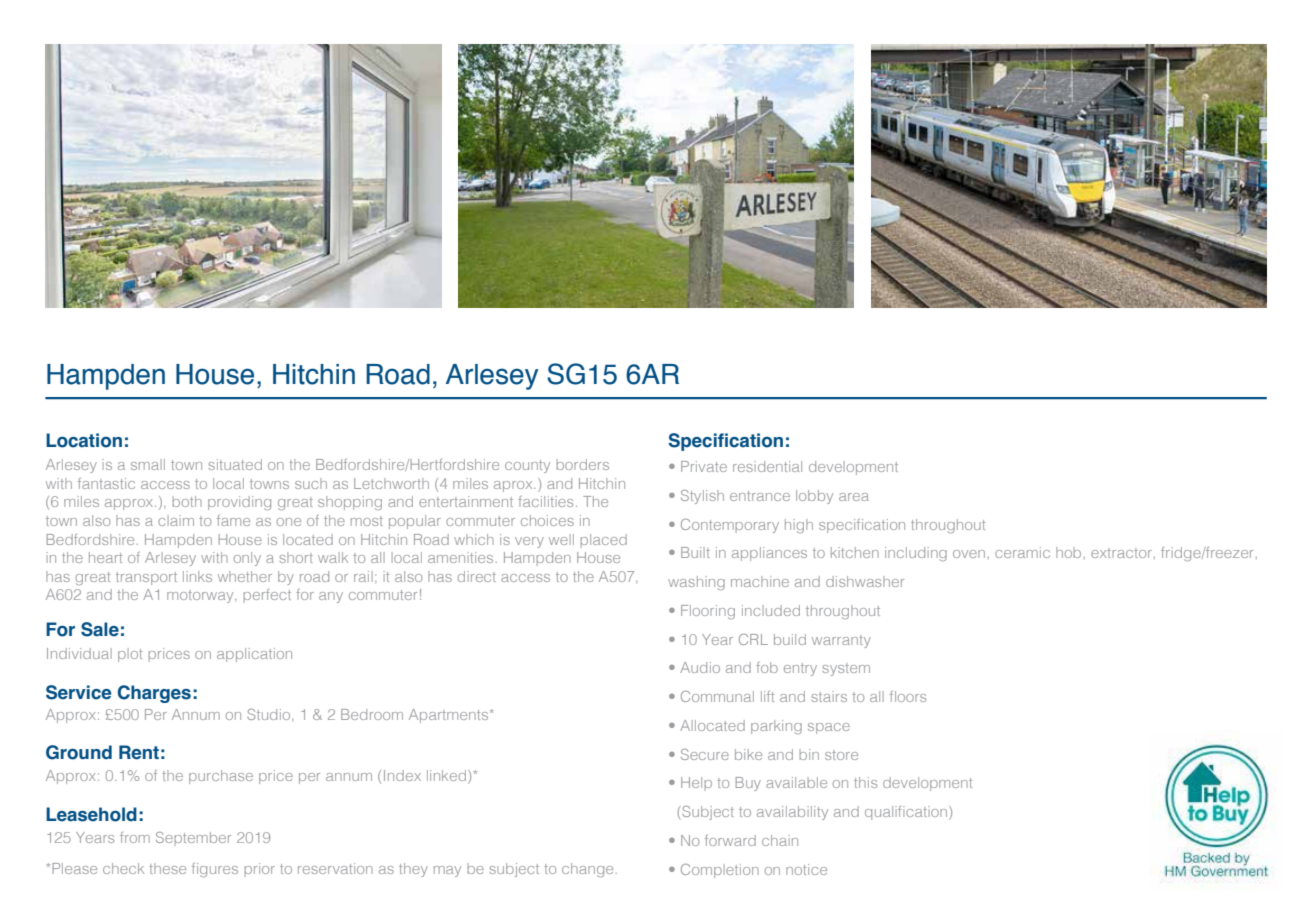  What do you see at coordinates (700, 667) in the screenshot?
I see `Audio` at bounding box center [700, 667].
